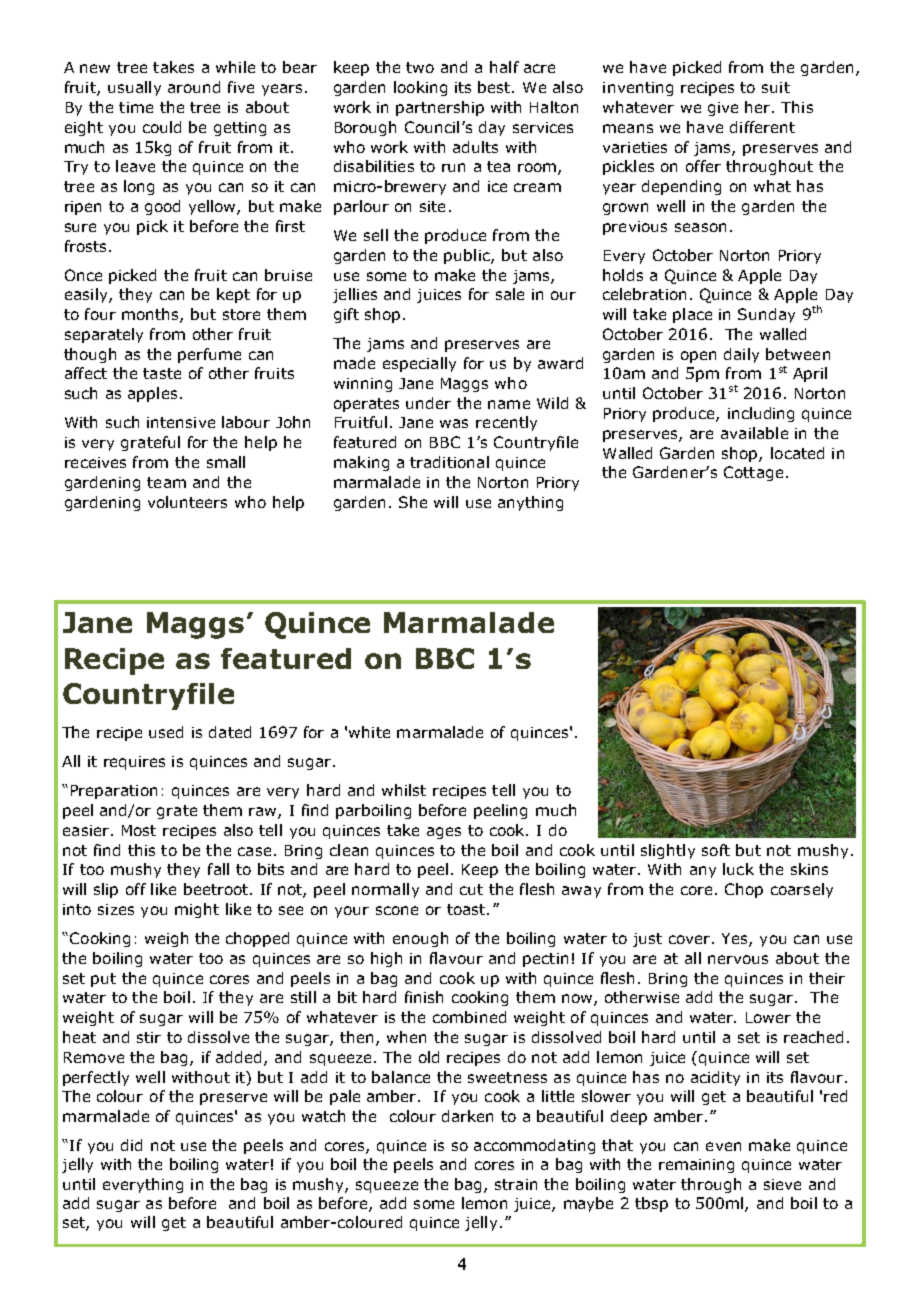  What do you see at coordinates (197, 910) in the screenshot?
I see `might` at bounding box center [197, 910].
